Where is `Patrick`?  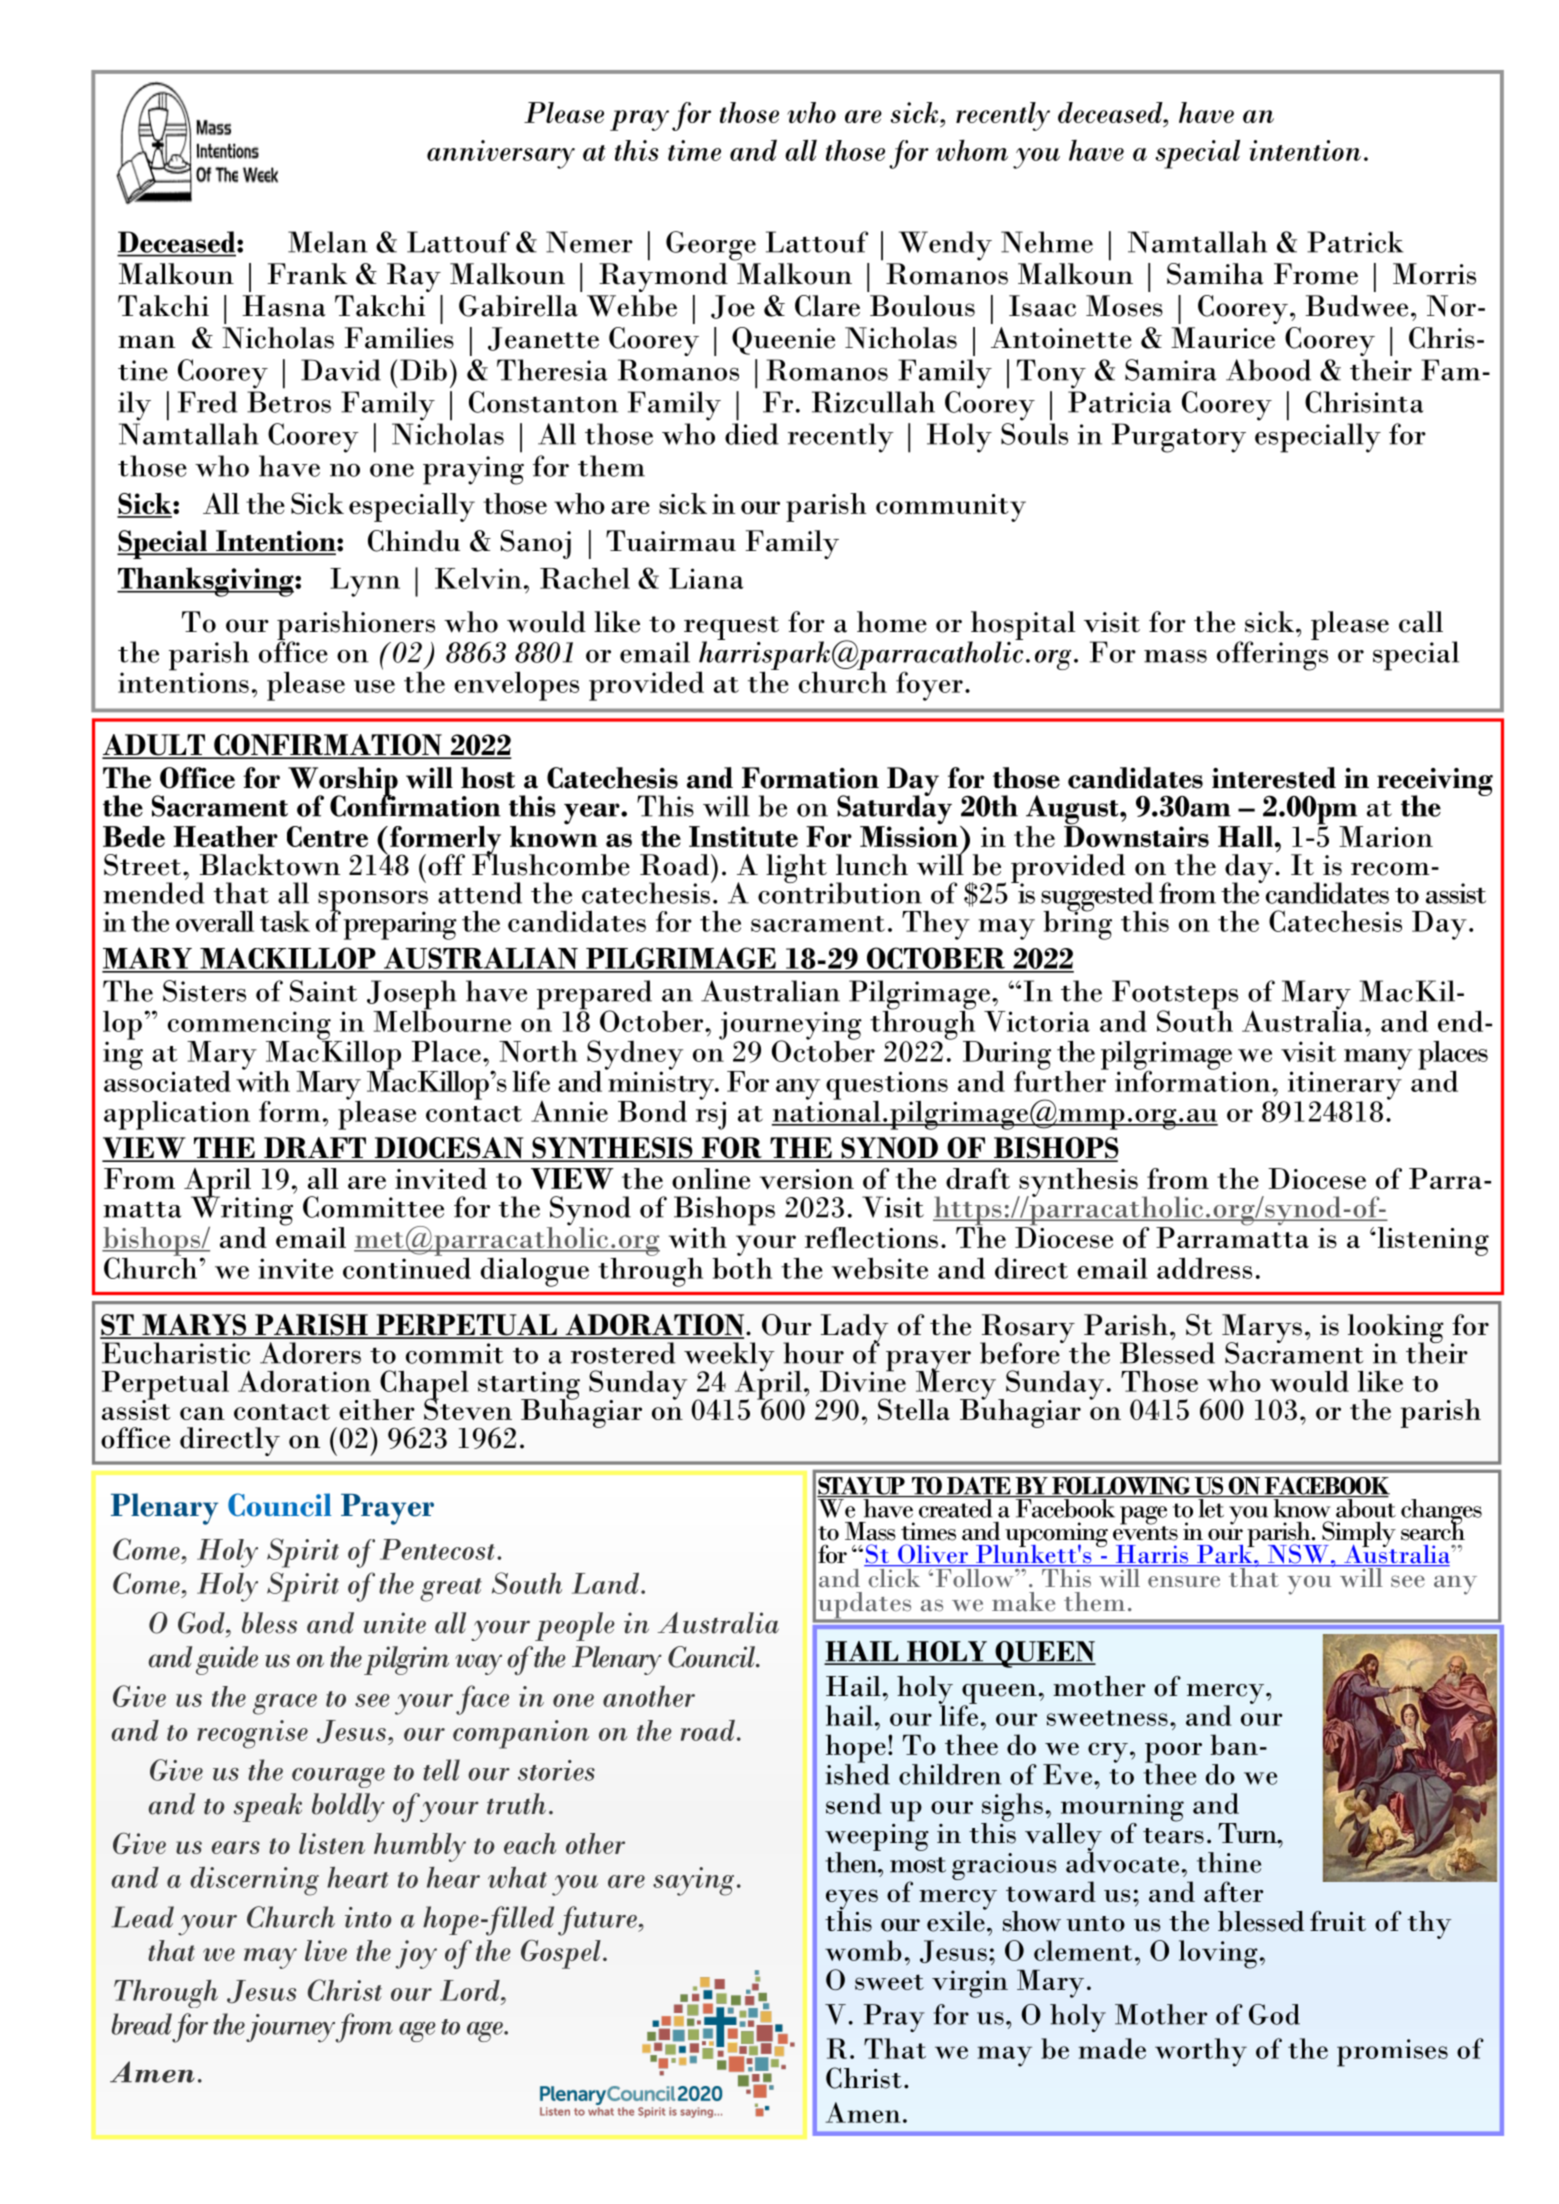 Patrick is located at coordinates (1355, 242).
